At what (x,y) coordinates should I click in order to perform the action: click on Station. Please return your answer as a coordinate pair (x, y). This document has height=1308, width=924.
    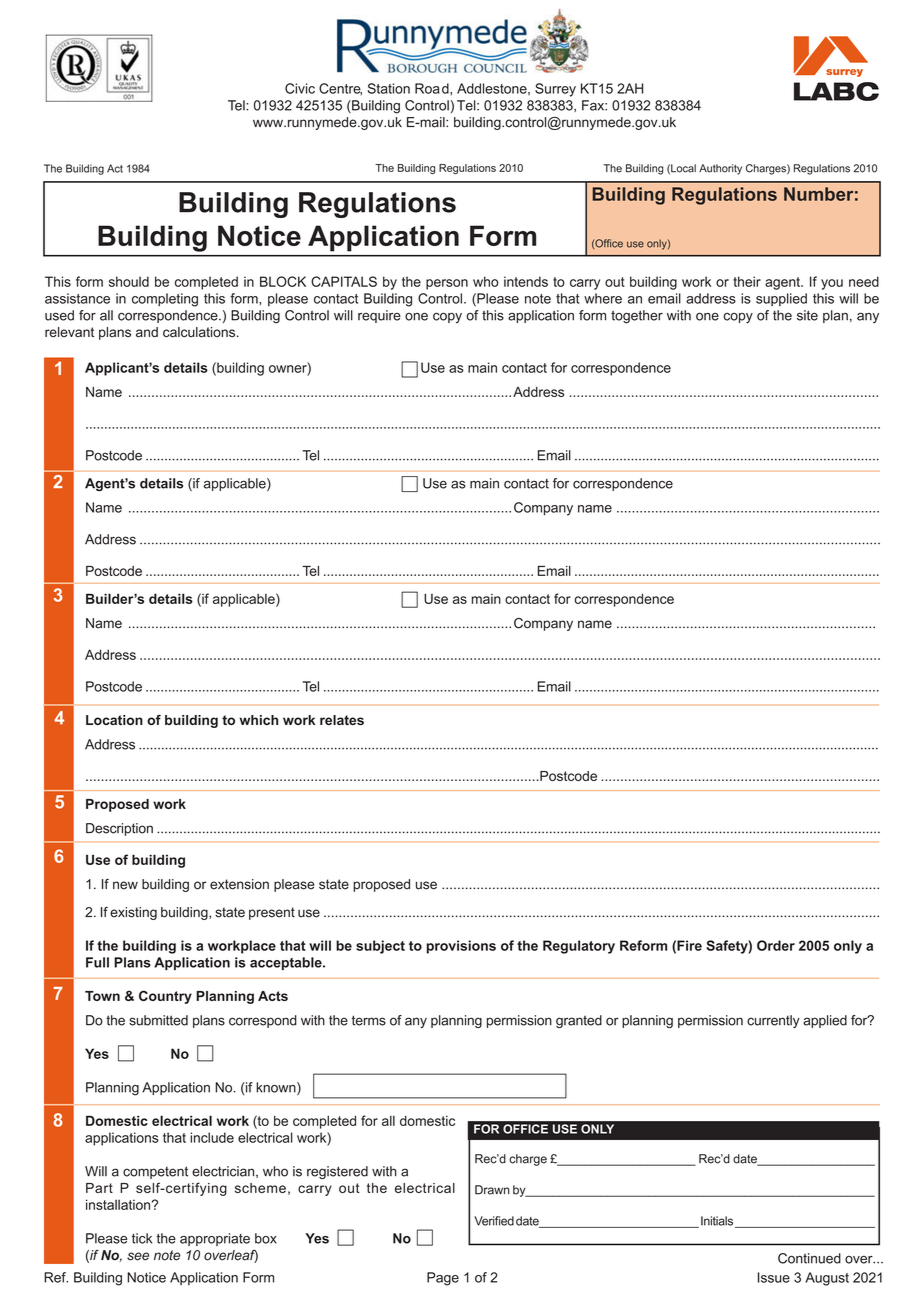
    Looking at the image, I should click on (388, 88).
